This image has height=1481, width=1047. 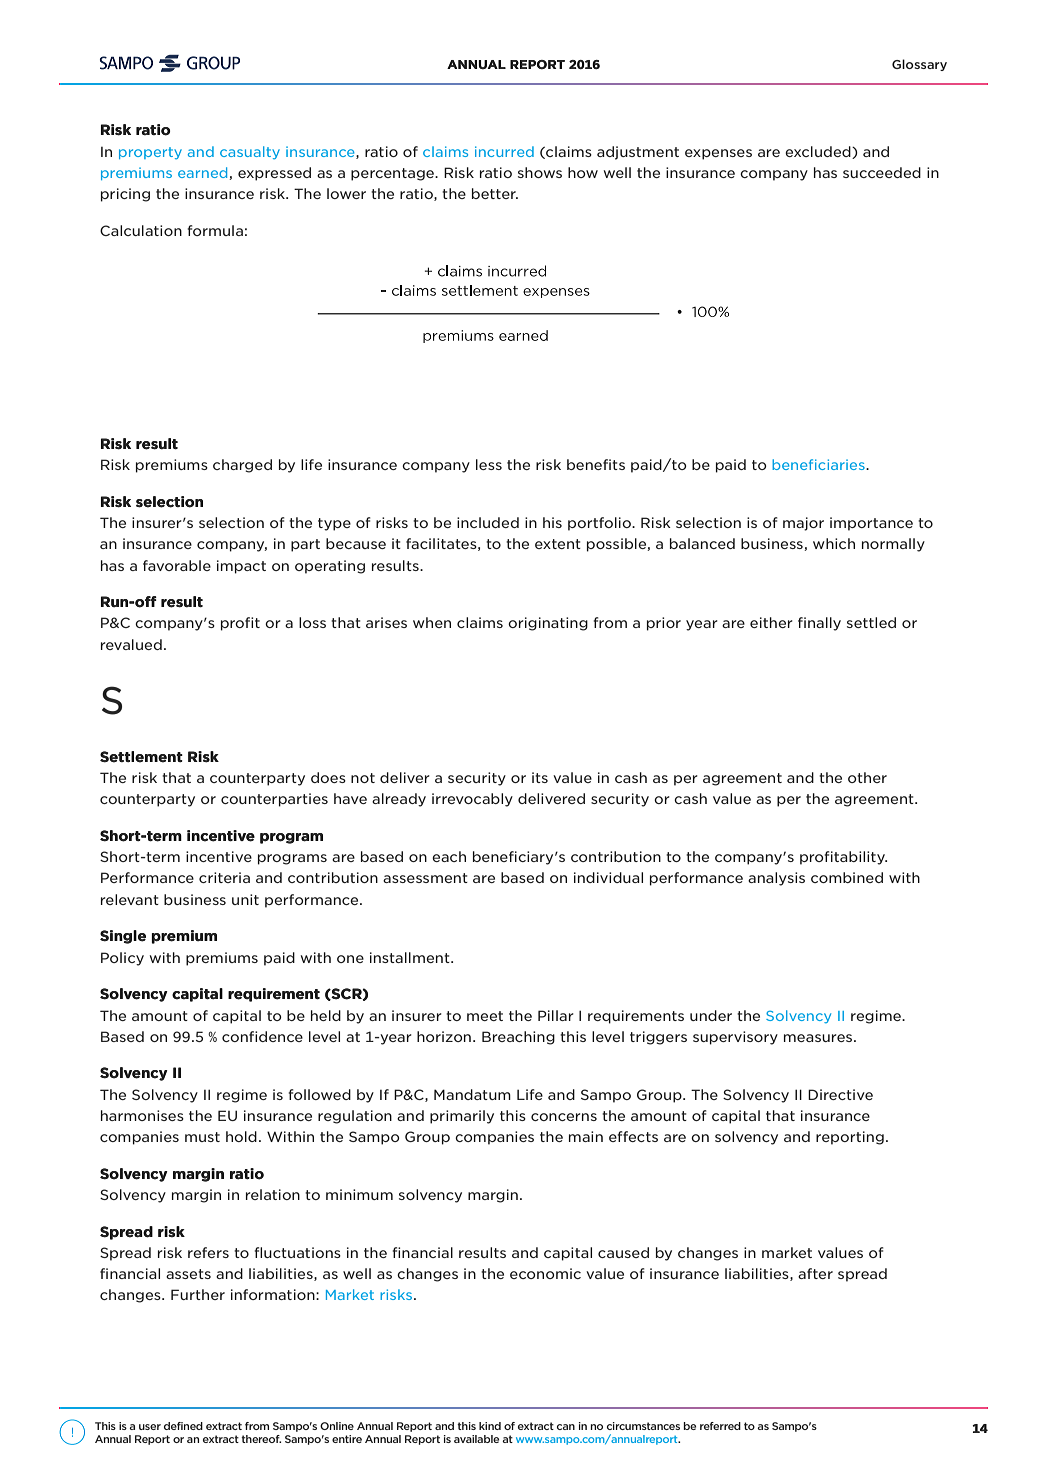 What do you see at coordinates (462, 1117) in the image?
I see `primarily` at bounding box center [462, 1117].
